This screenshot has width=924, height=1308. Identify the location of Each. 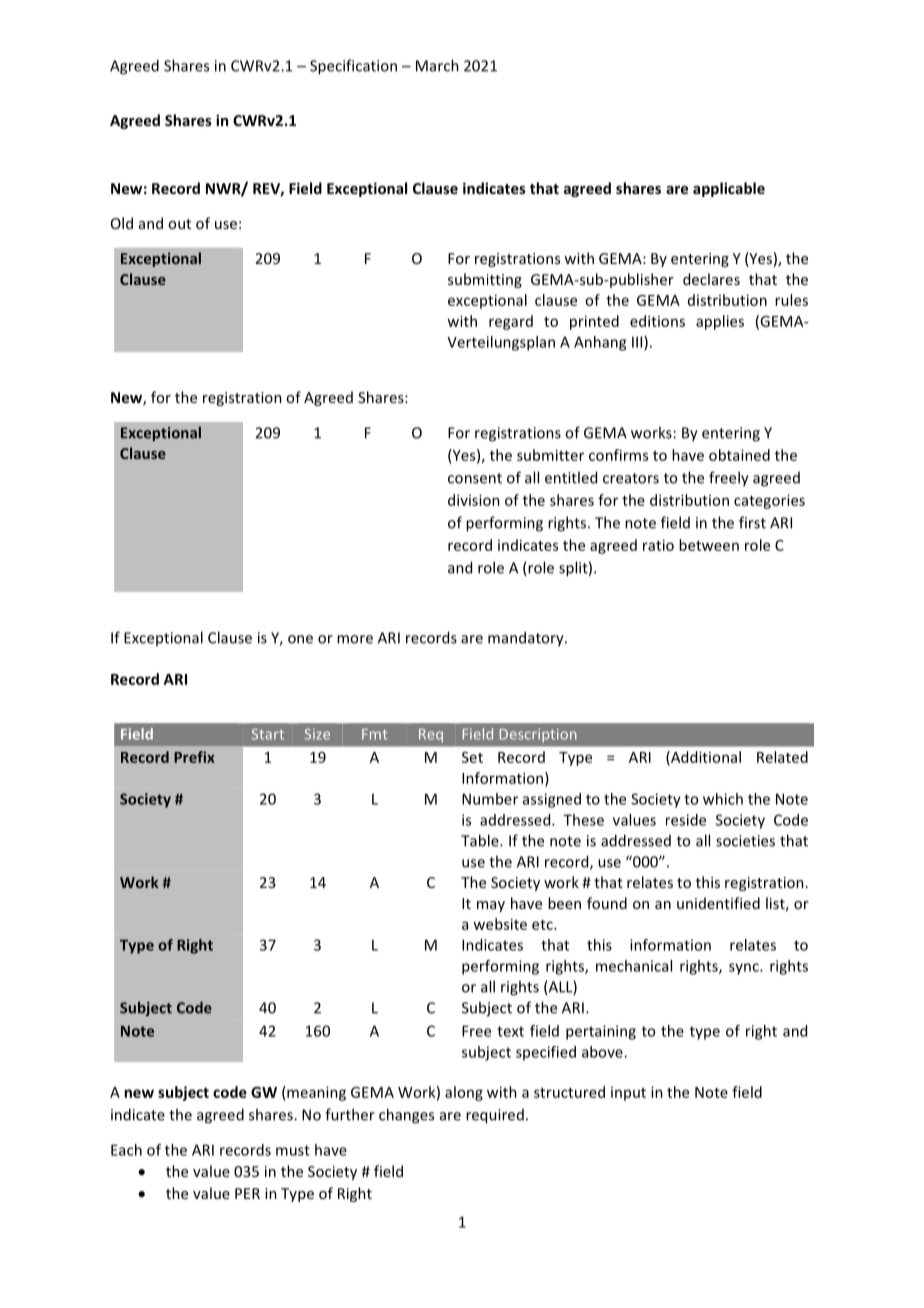
(126, 1150).
